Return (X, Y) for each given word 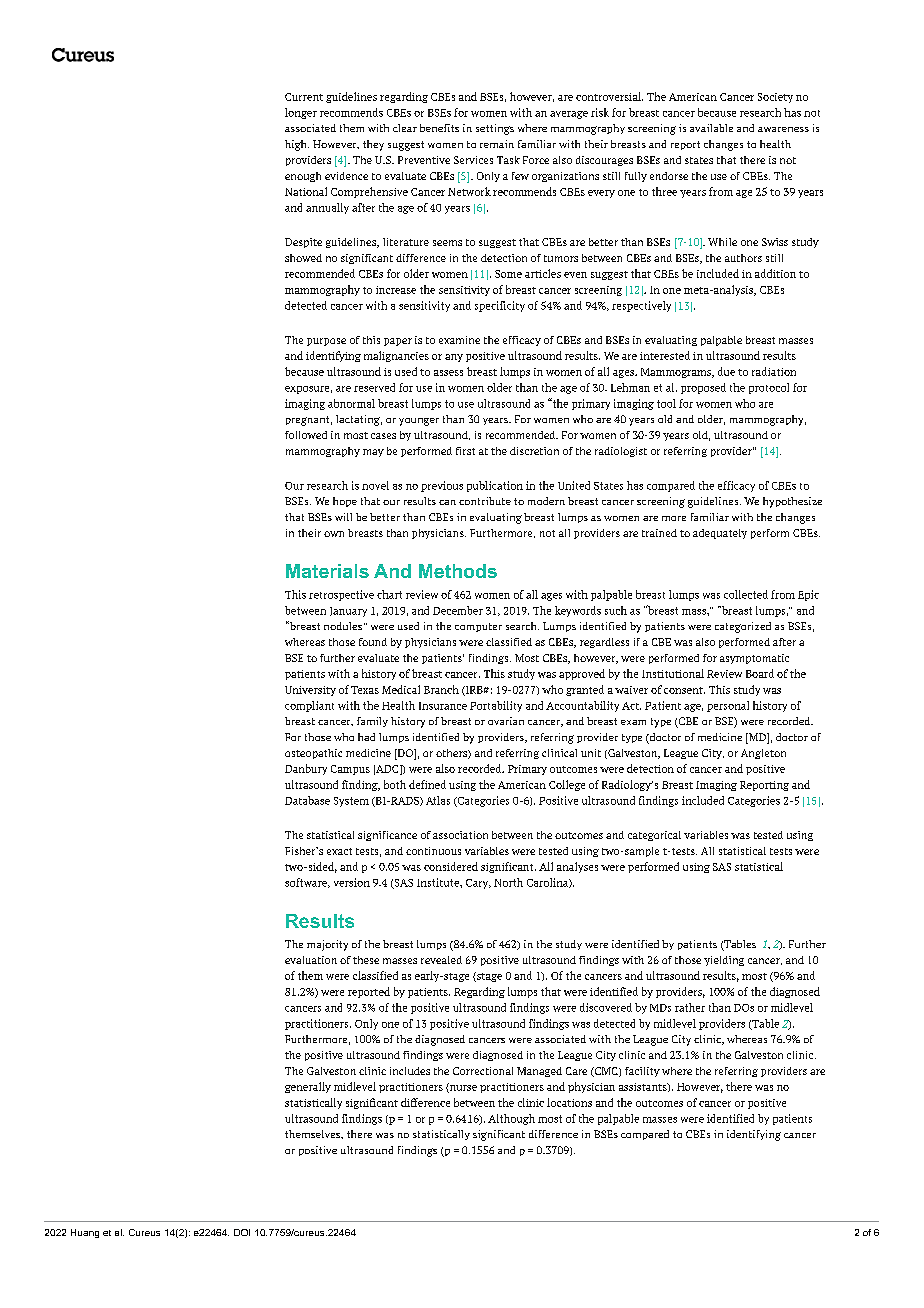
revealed (441, 960)
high (297, 145)
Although (511, 1119)
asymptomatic (754, 659)
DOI (242, 1232)
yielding (724, 961)
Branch (441, 689)
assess (448, 373)
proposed (703, 388)
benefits (439, 128)
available (711, 128)
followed (306, 435)
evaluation (311, 960)
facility (642, 1072)
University (310, 691)
